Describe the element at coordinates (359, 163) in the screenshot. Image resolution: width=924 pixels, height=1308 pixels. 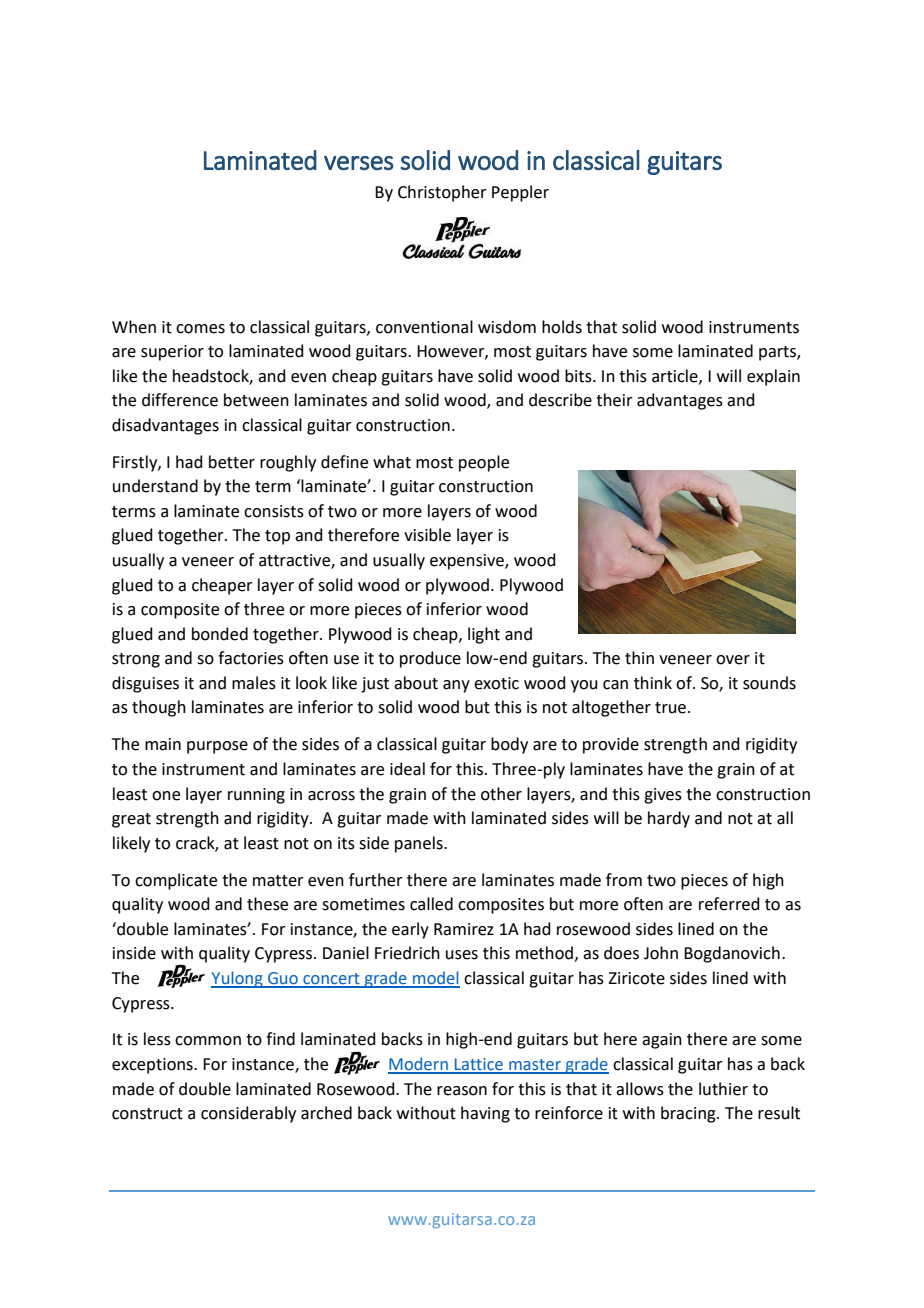
I see `verses` at that location.
